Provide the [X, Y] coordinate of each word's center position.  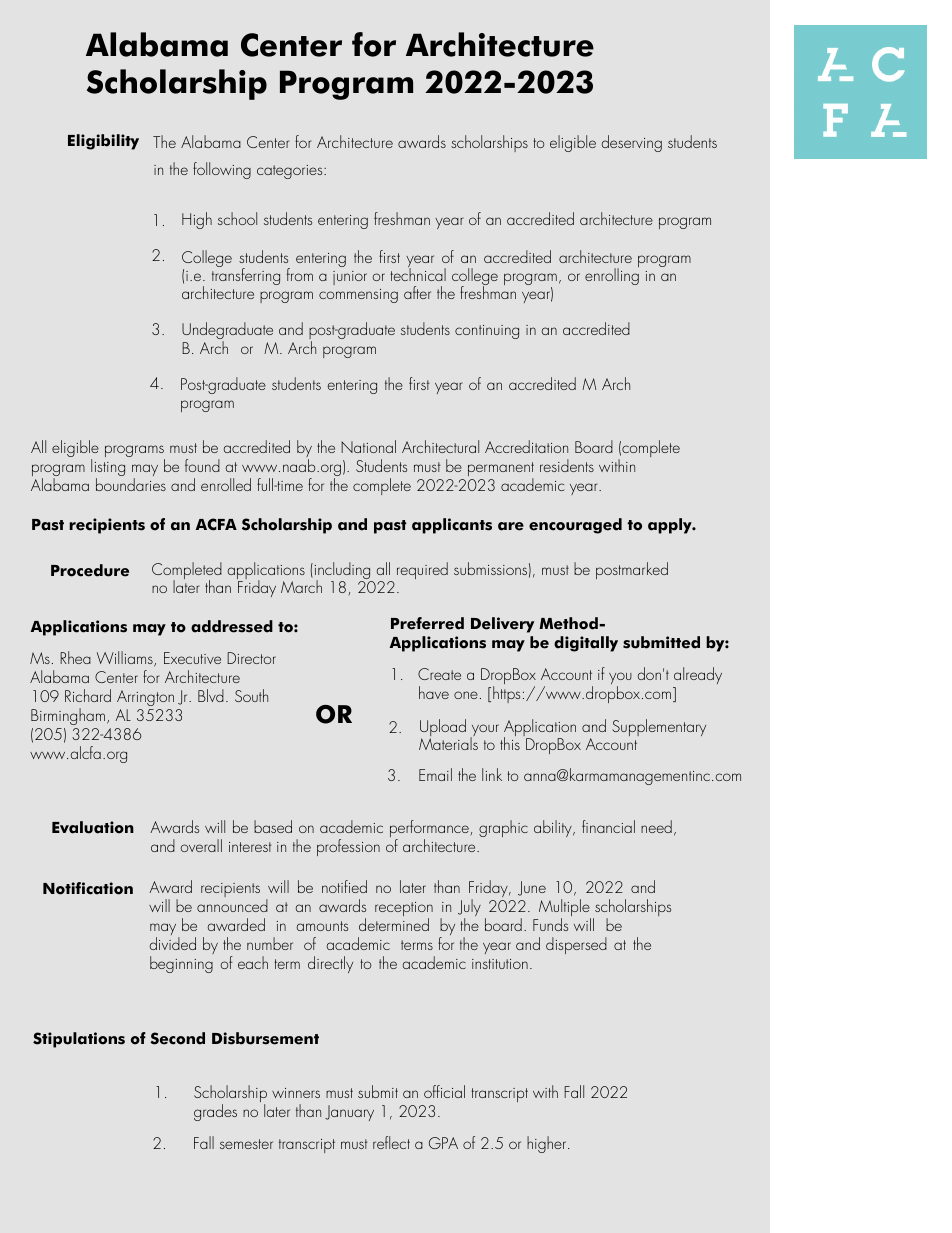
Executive [192, 658]
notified [344, 886]
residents [567, 465]
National [368, 446]
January [349, 1113]
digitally [586, 644]
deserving [631, 143]
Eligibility [103, 142]
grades [215, 1112]
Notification [88, 888]
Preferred [427, 623]
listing [108, 469]
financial [608, 826]
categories [291, 172]
